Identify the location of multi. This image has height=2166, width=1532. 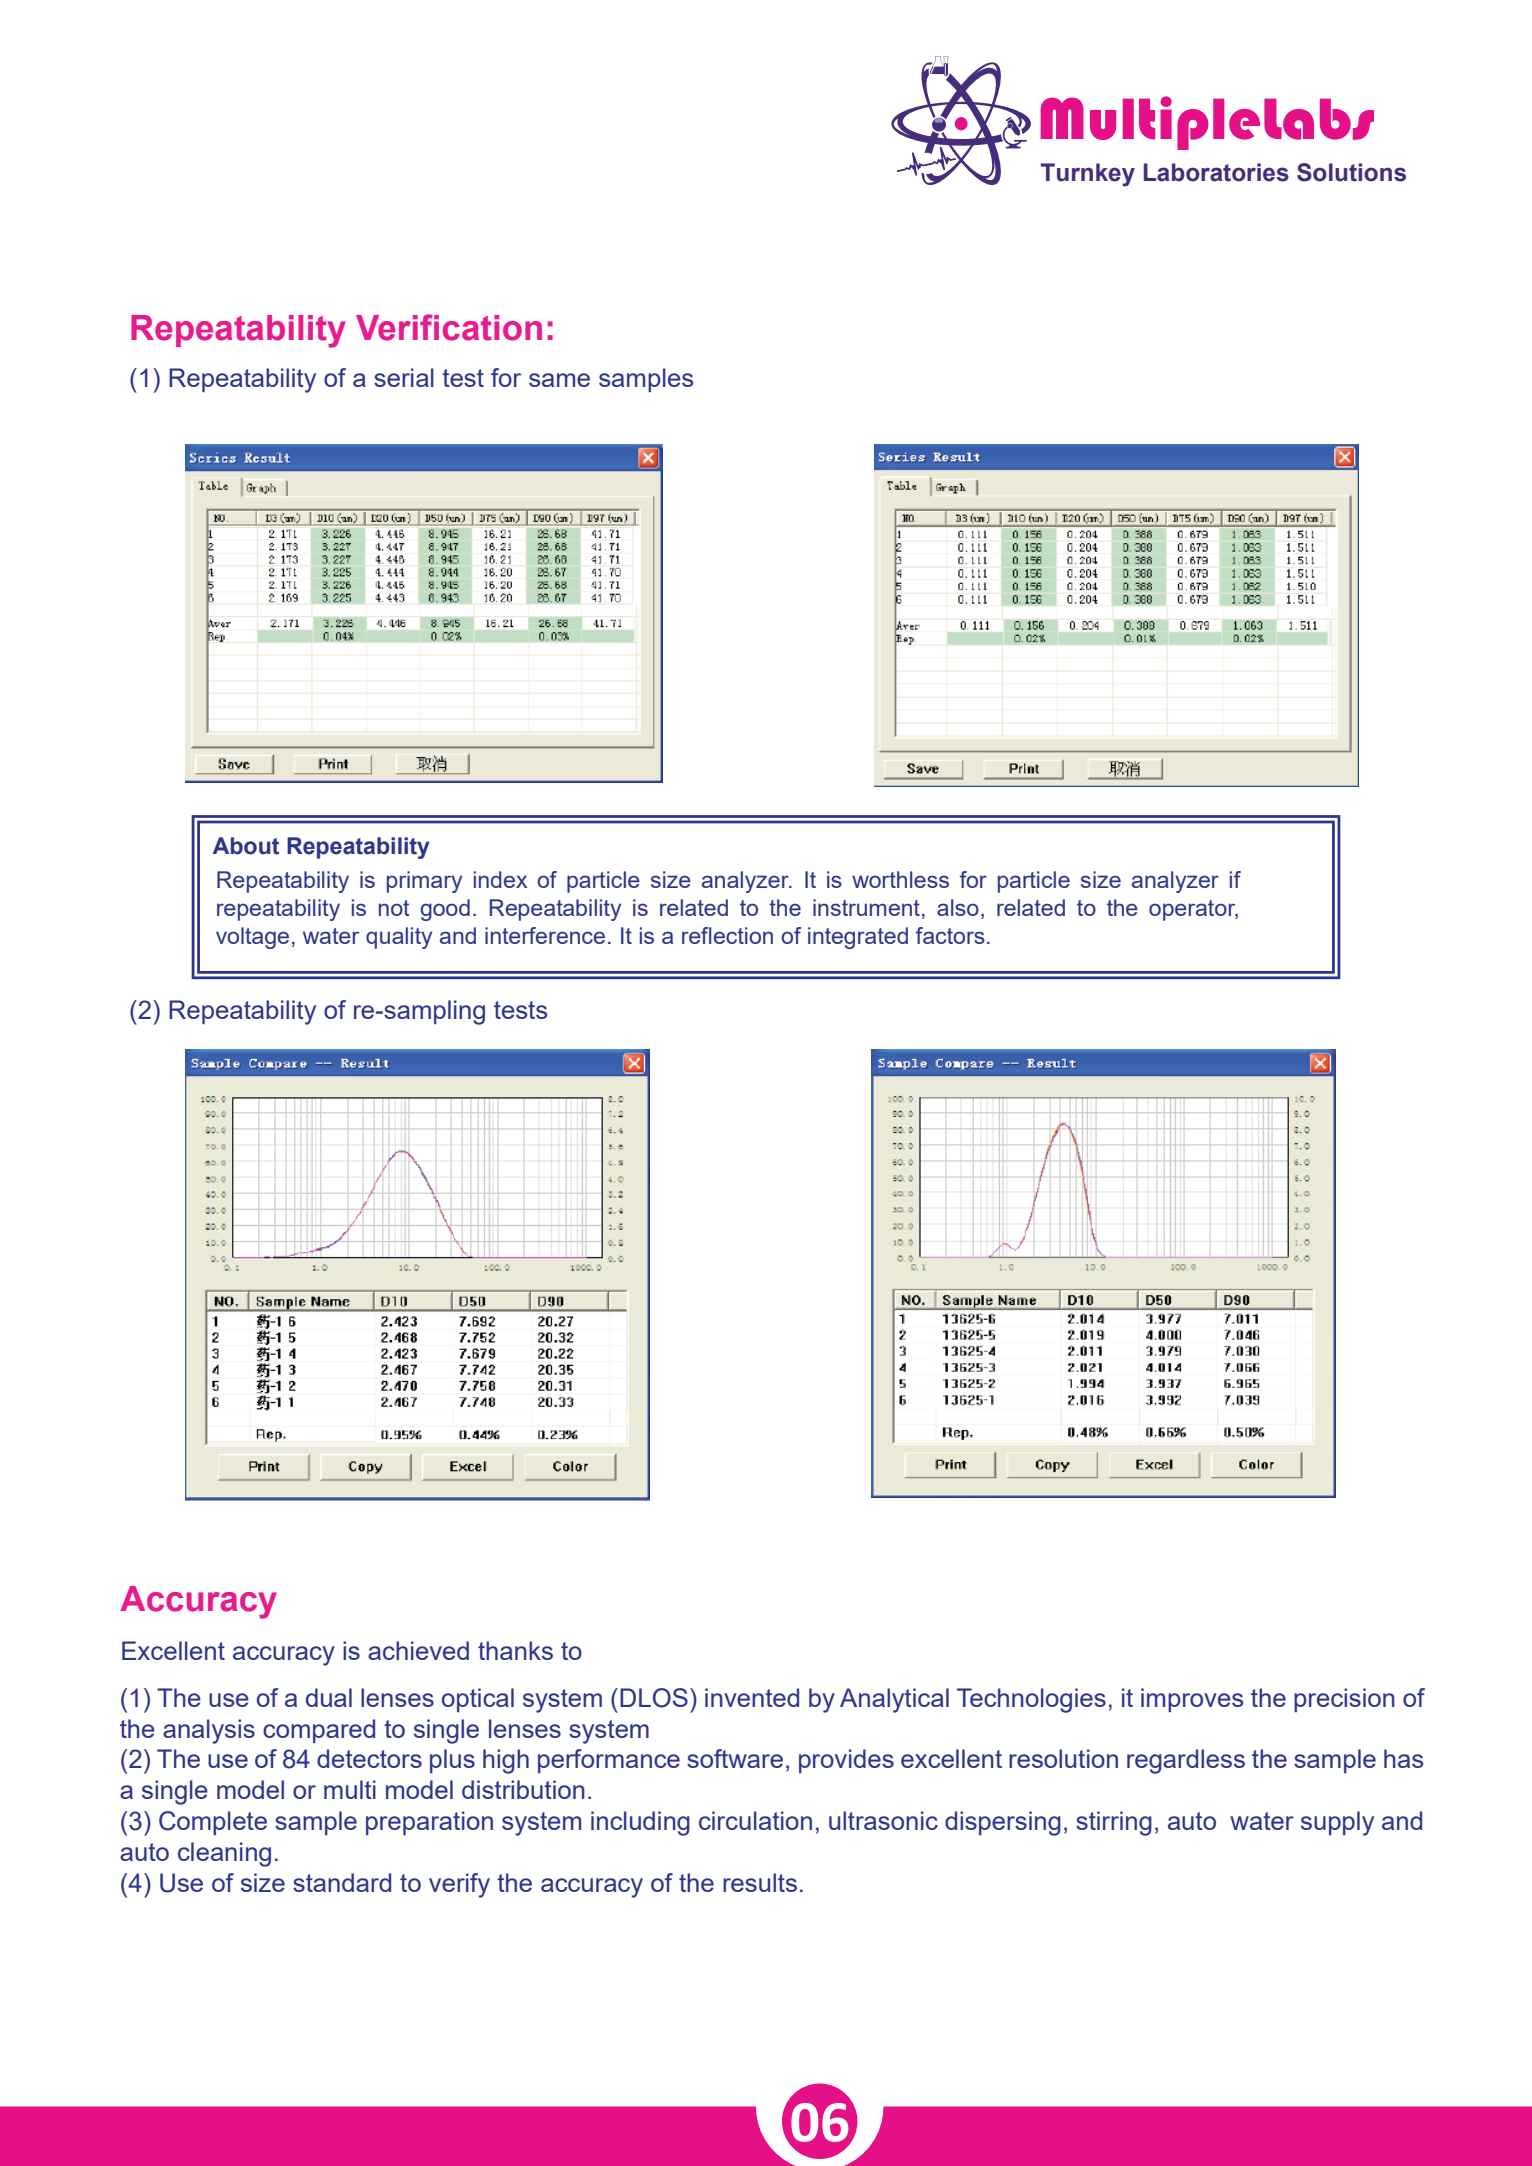
(350, 1789).
